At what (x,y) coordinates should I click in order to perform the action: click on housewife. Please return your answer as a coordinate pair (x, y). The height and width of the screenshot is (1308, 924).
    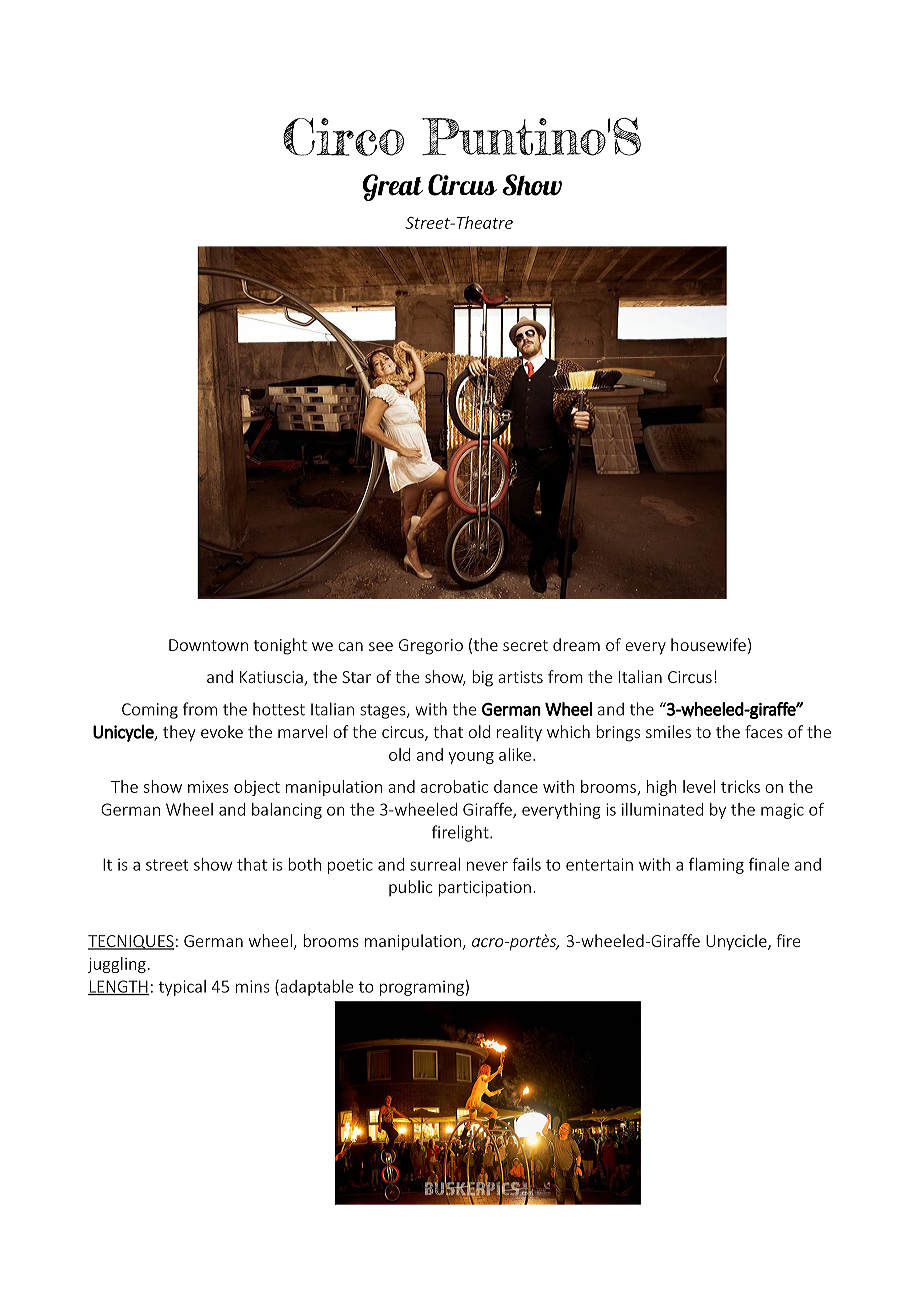
    Looking at the image, I should click on (708, 644).
